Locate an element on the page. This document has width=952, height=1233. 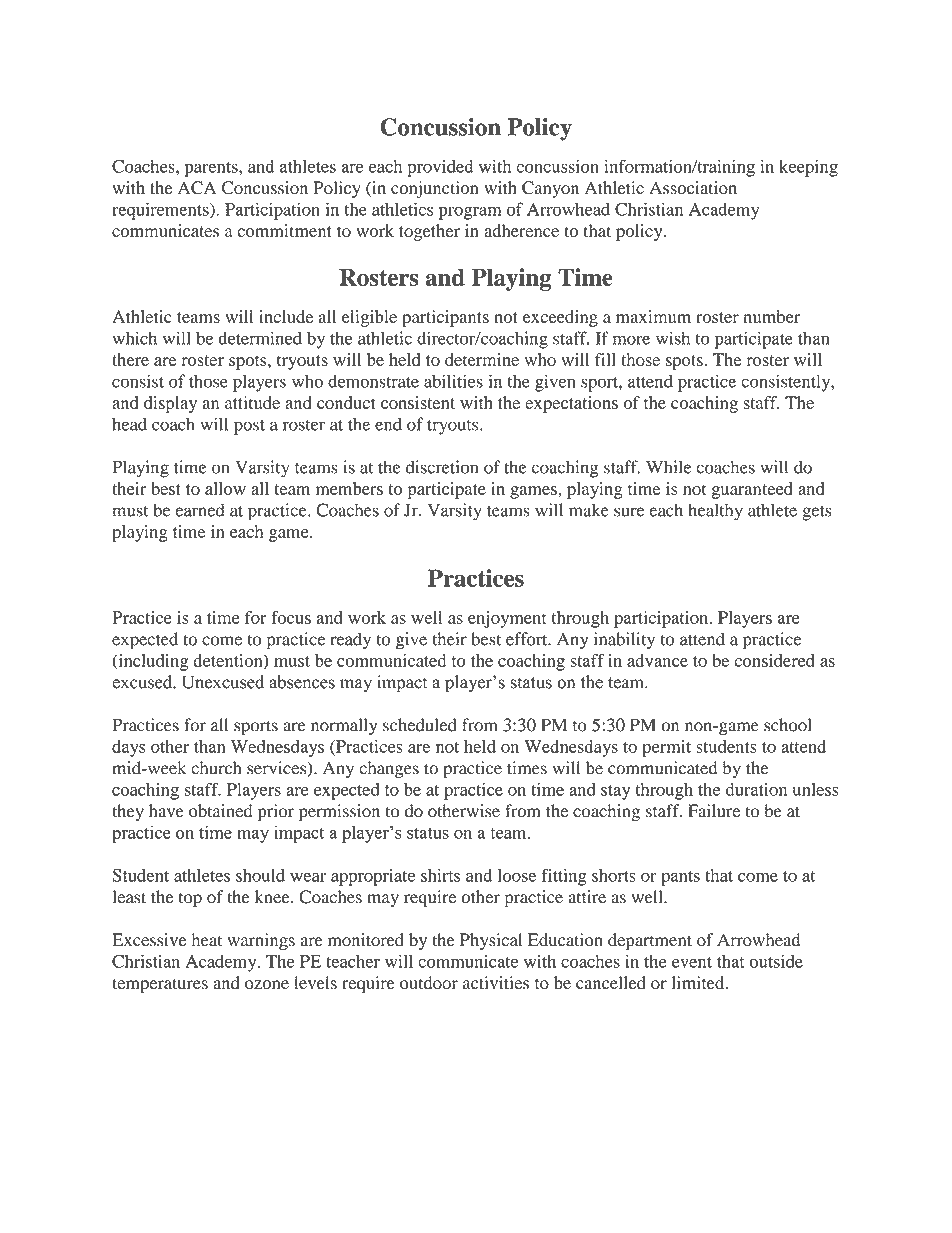
parents is located at coordinates (212, 169).
